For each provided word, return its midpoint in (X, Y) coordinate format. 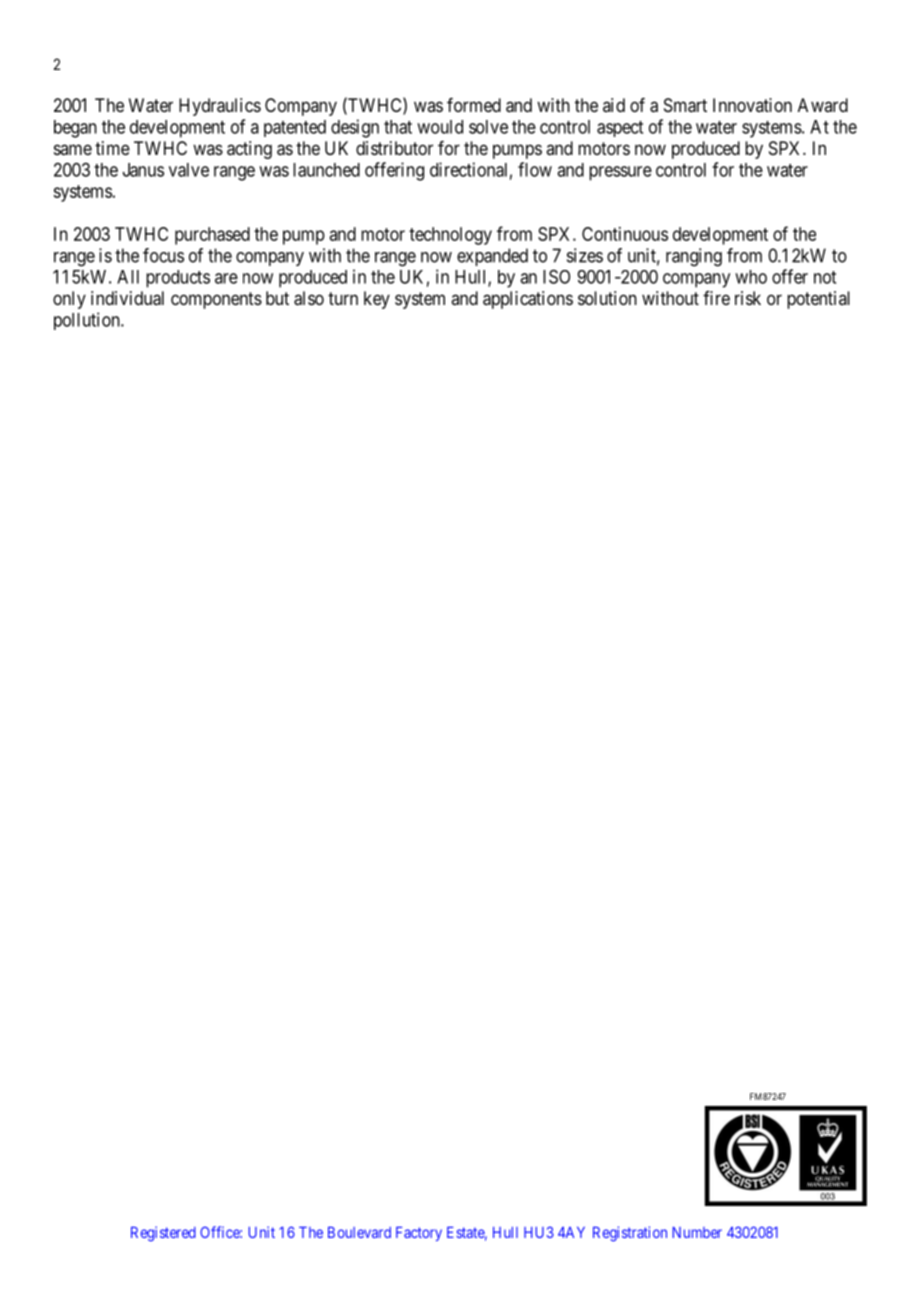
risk (748, 298)
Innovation (752, 105)
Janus (143, 170)
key (377, 300)
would (440, 127)
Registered (163, 1234)
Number (697, 1232)
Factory (419, 1234)
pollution (88, 321)
